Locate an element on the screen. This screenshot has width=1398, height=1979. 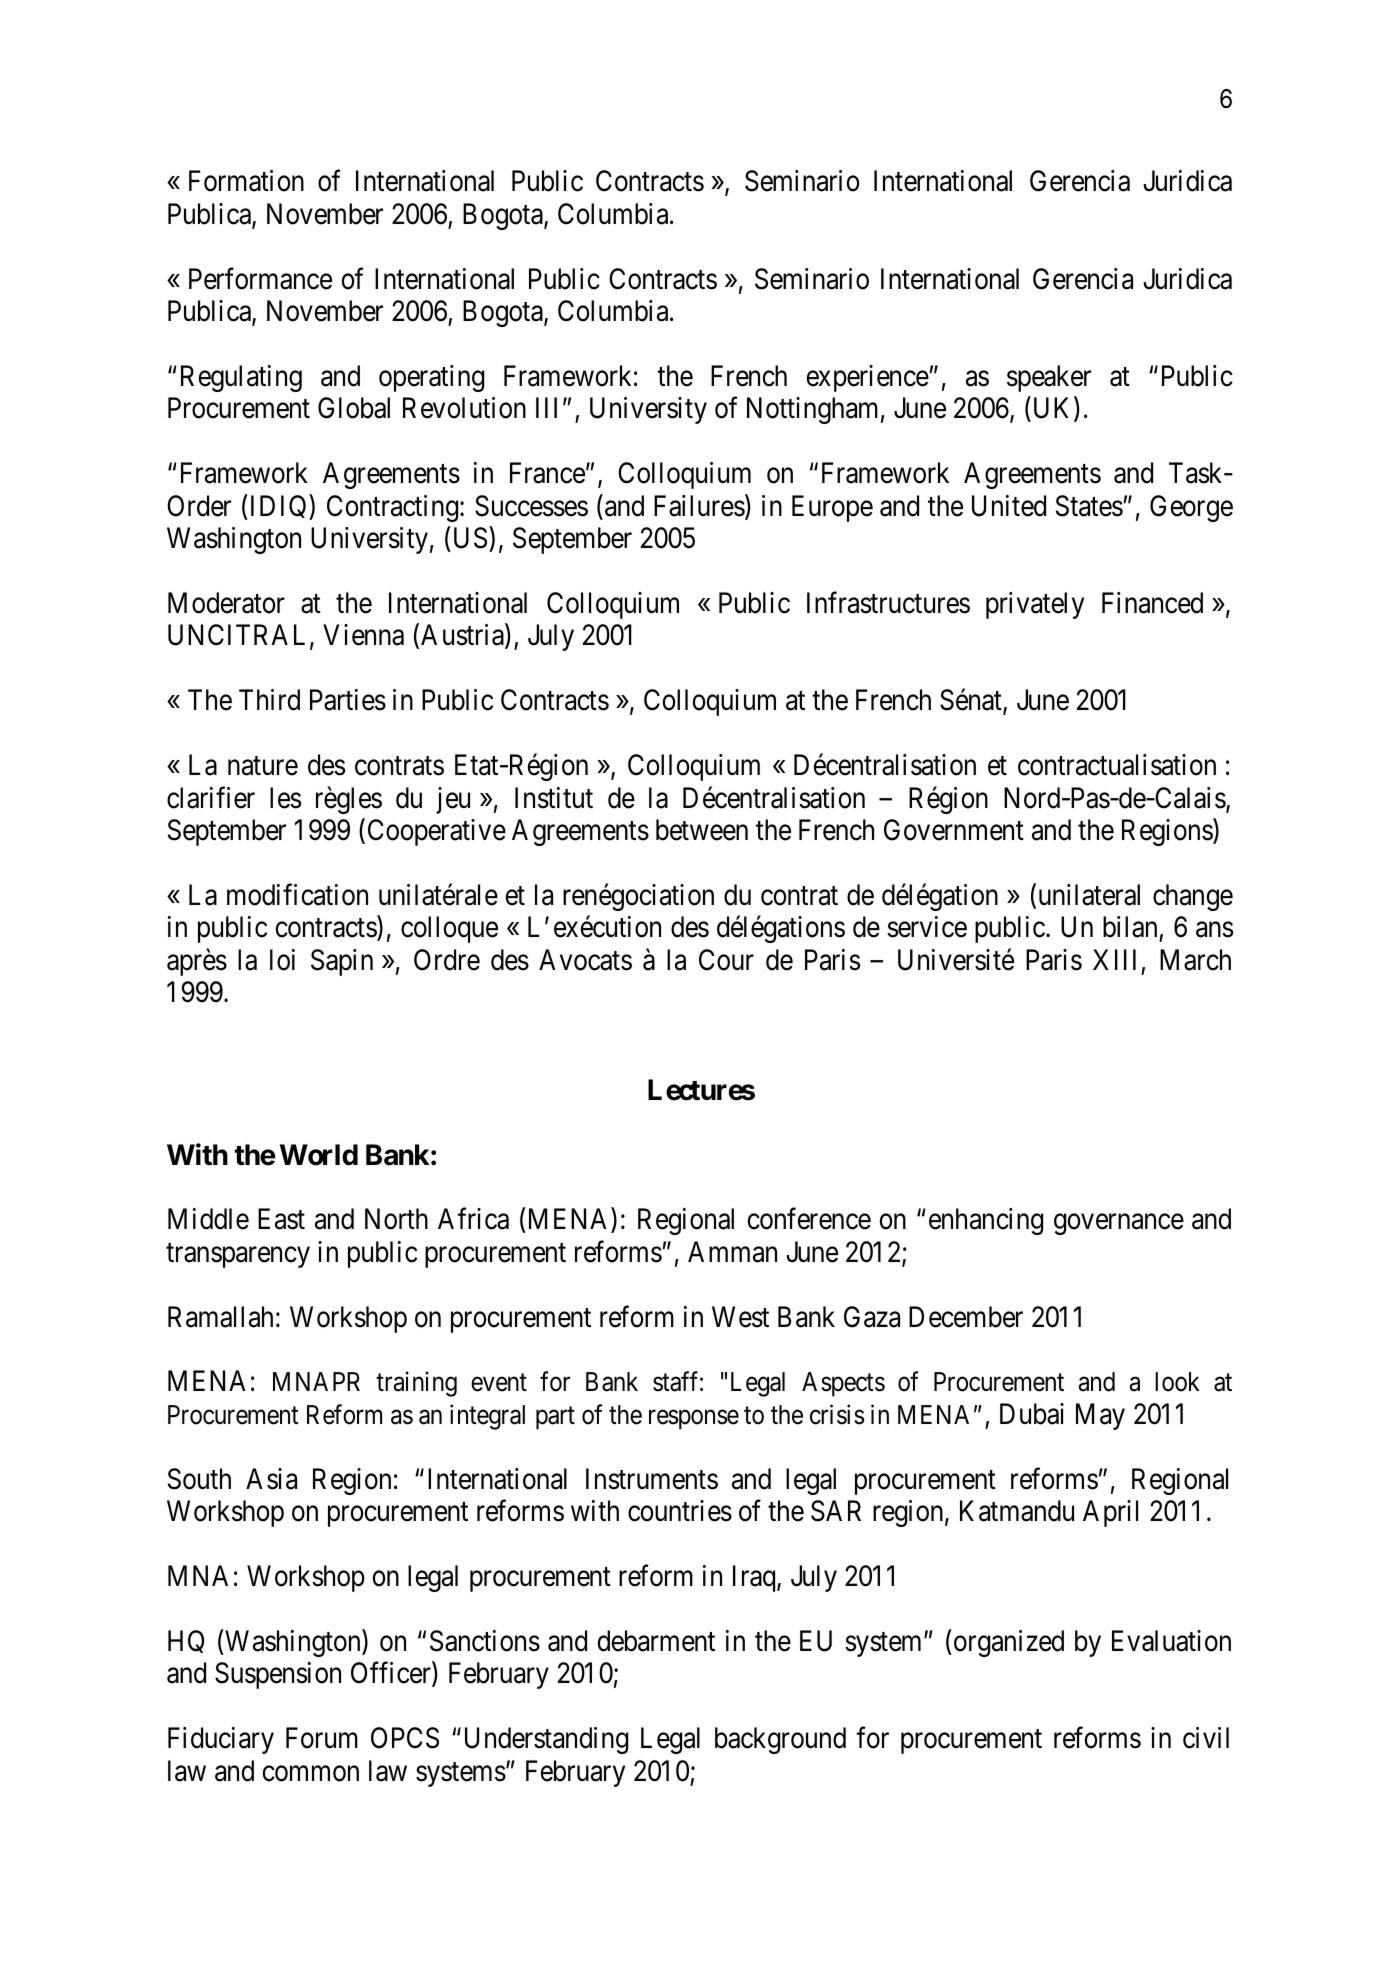
speaker is located at coordinates (1049, 378).
